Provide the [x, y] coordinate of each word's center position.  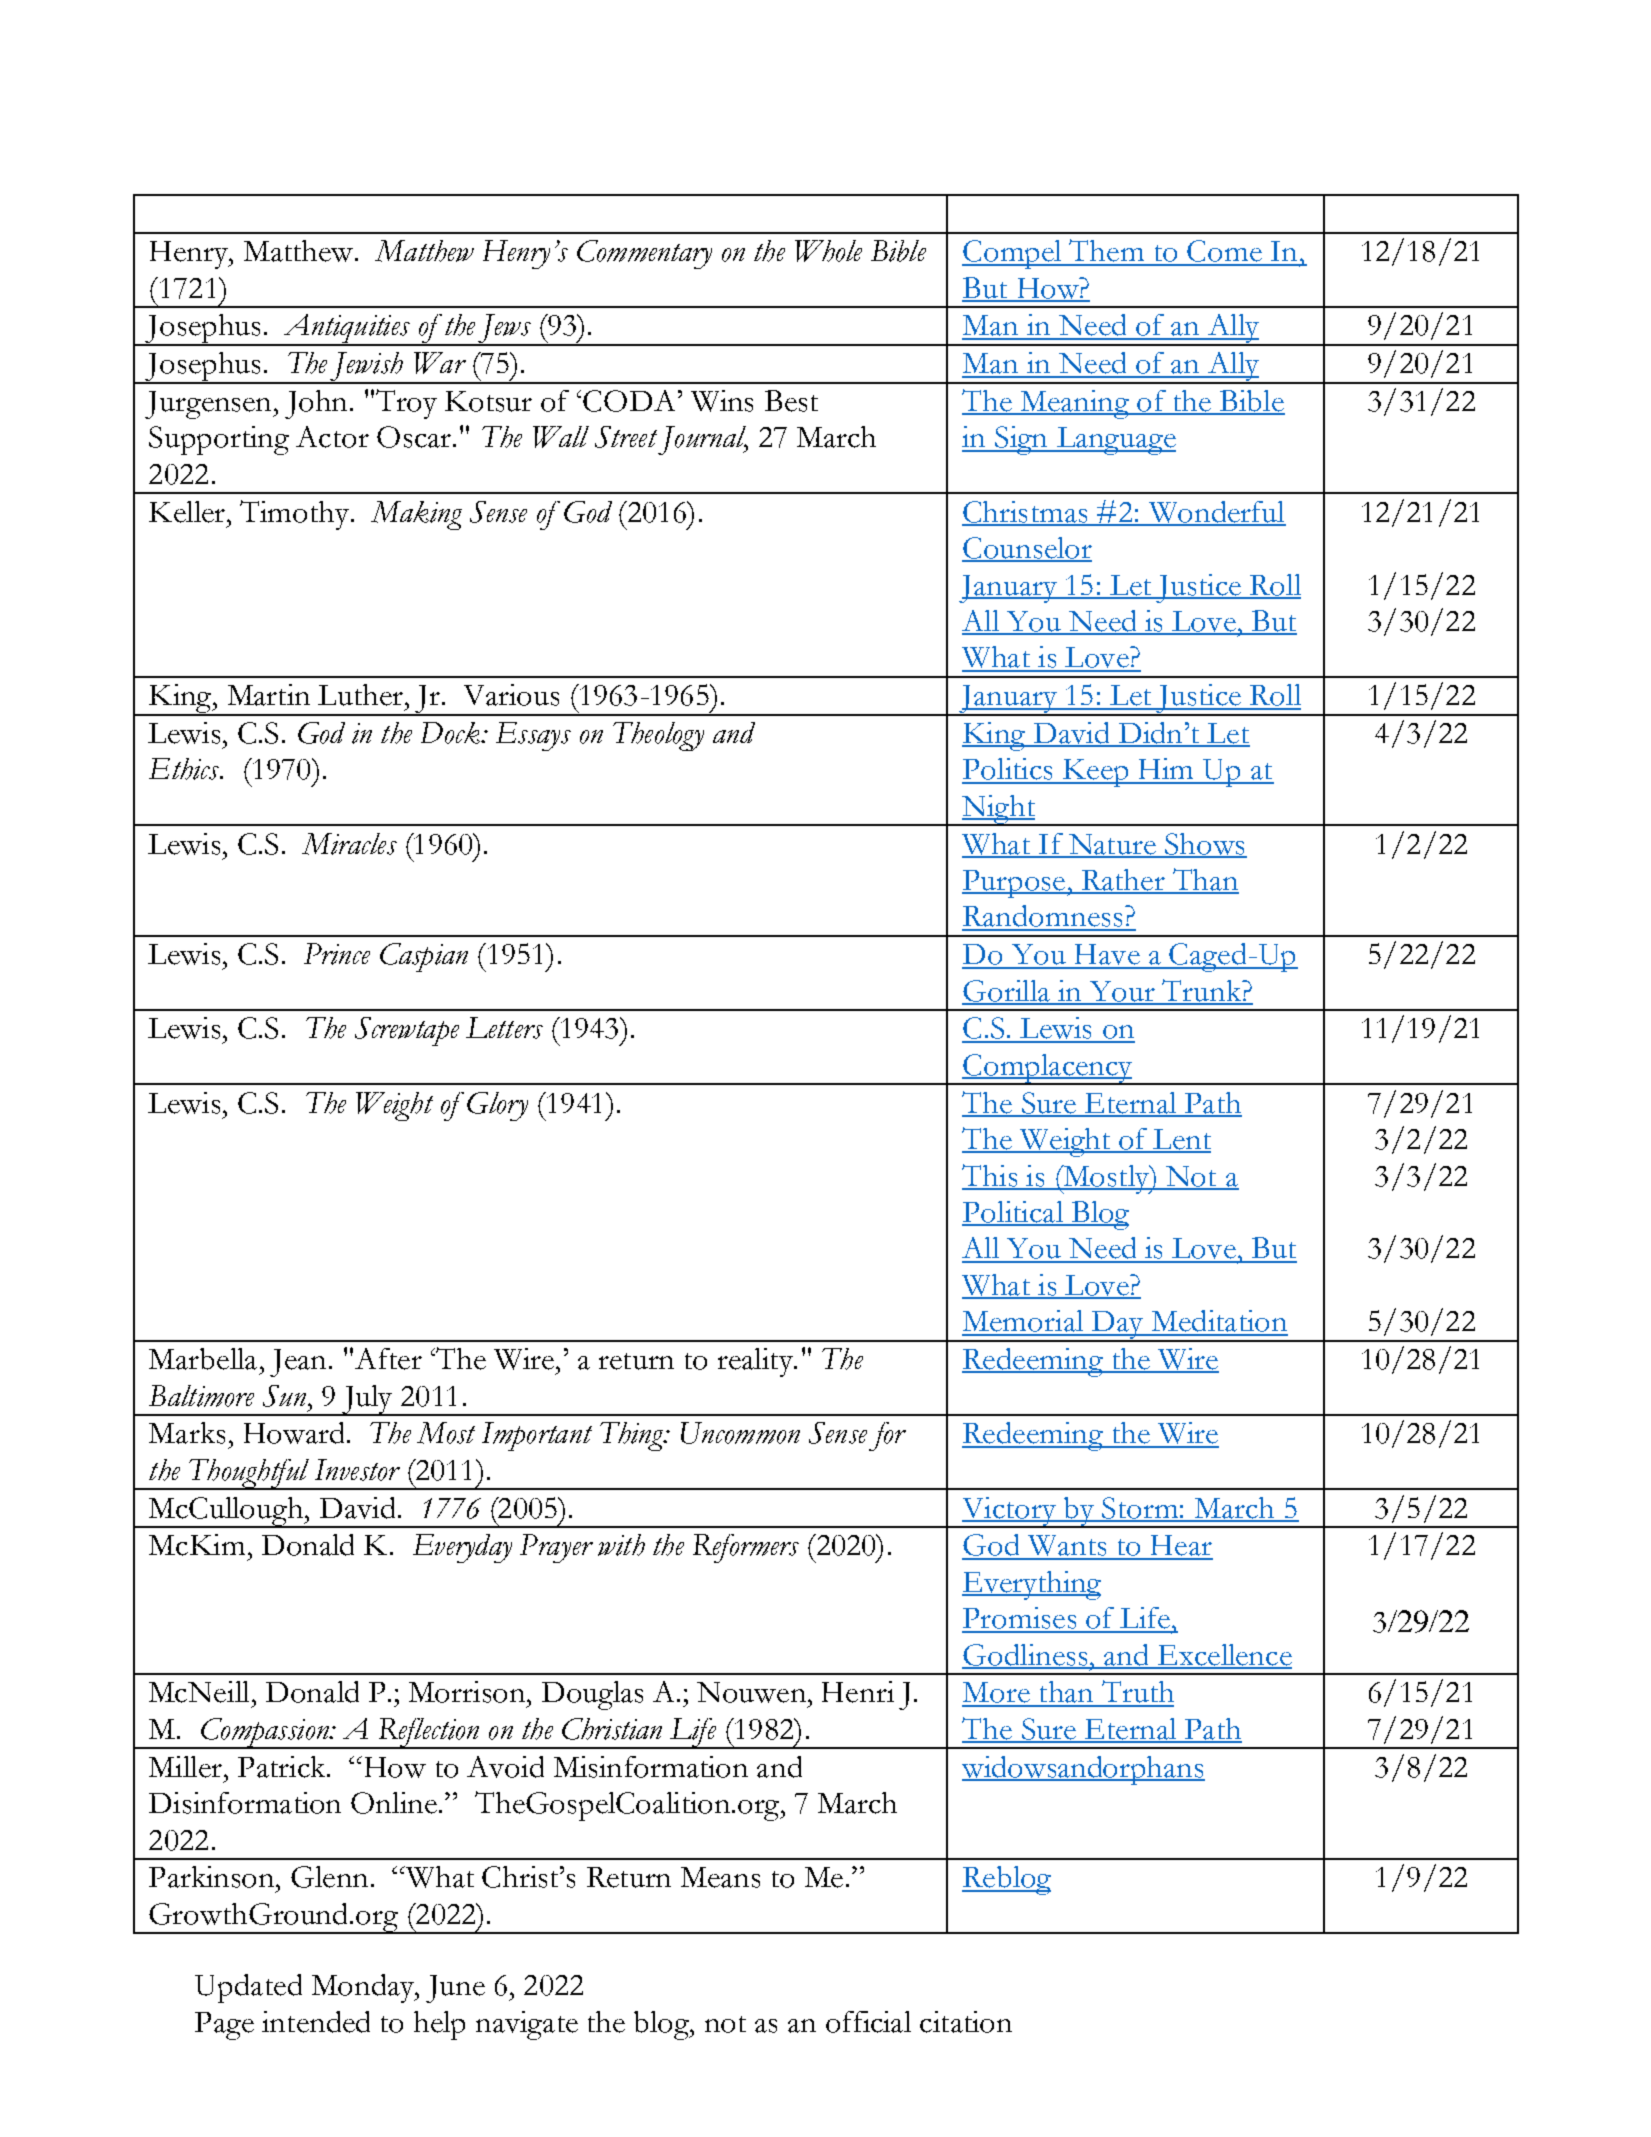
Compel [1013, 254]
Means [720, 1877]
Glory [497, 1106]
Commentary [644, 254]
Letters [504, 1028]
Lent [1181, 1140]
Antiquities [346, 330]
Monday [364, 1988]
